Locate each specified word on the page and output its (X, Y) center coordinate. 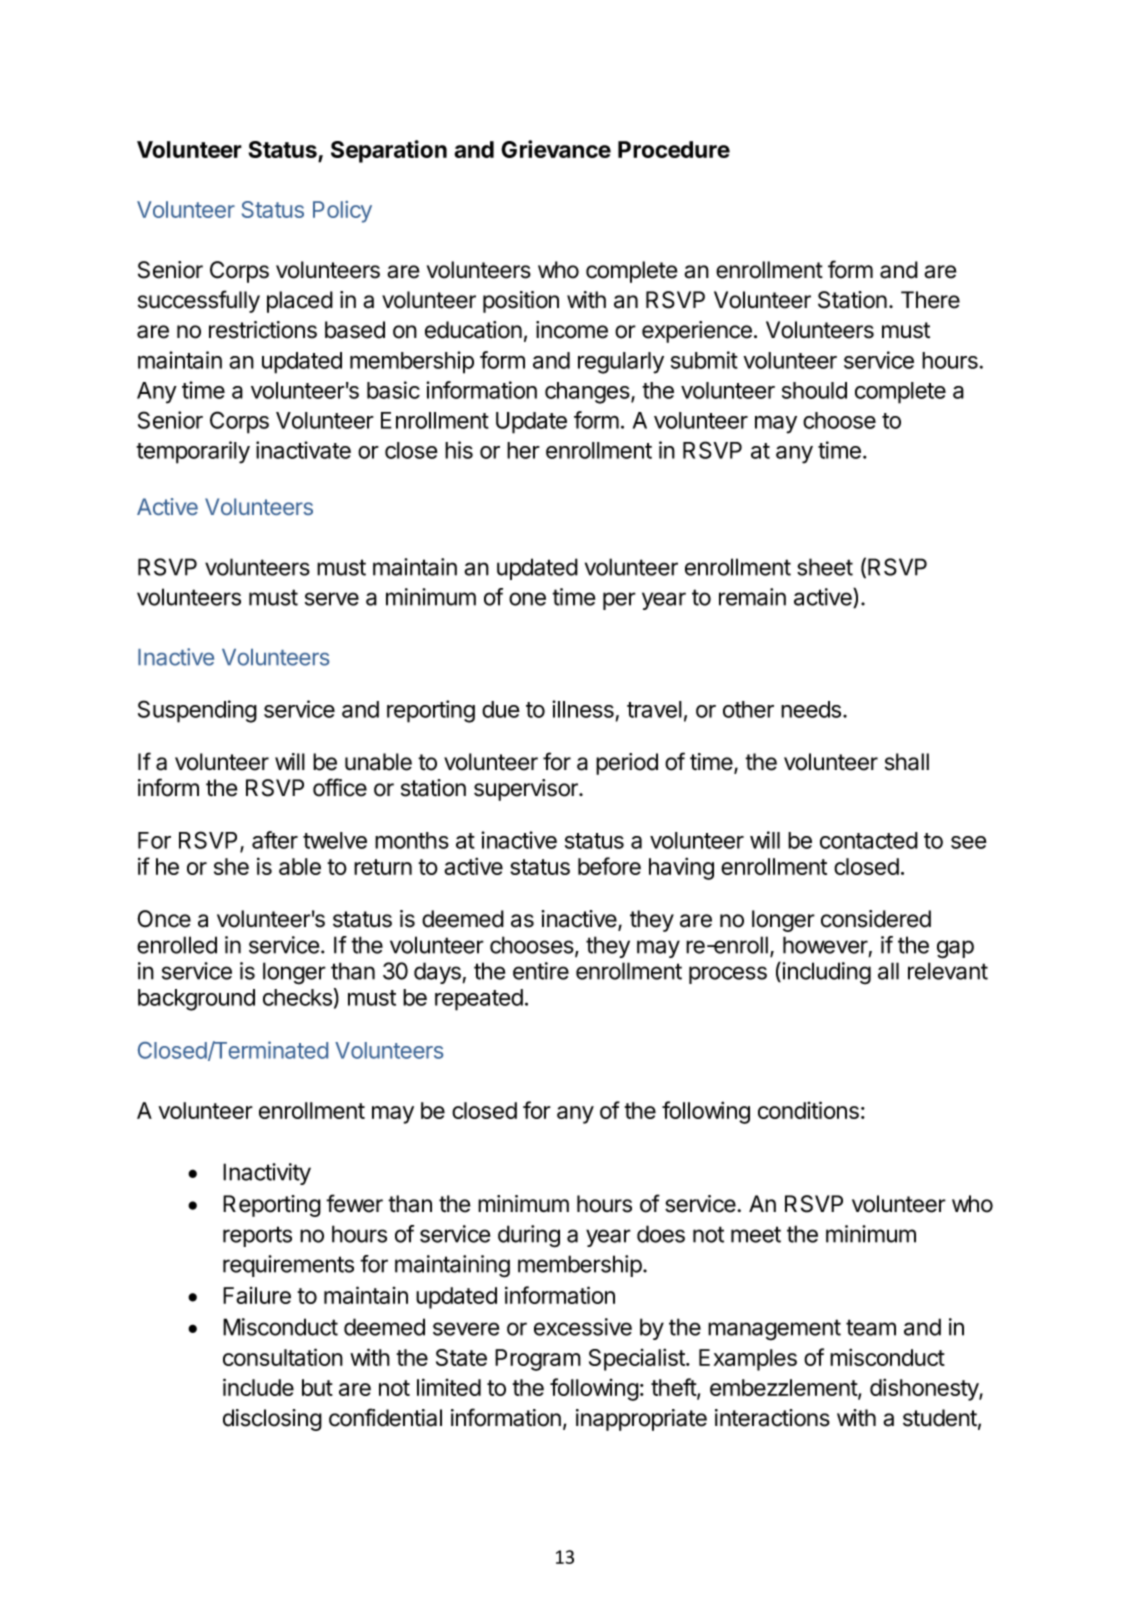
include (258, 1387)
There (930, 300)
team (871, 1327)
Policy (342, 212)
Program (538, 1360)
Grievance (556, 149)
